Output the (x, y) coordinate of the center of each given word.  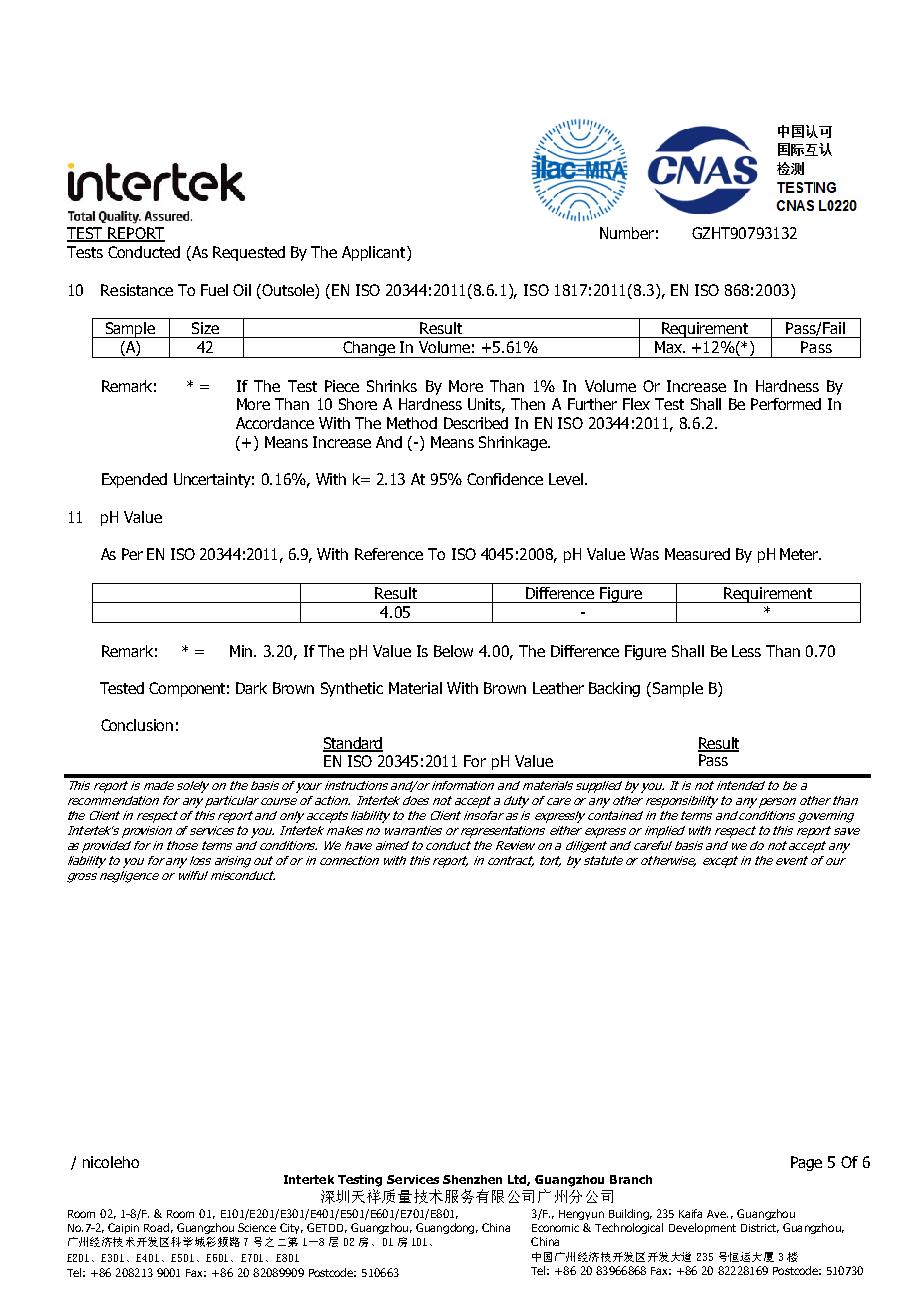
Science (257, 1227)
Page (806, 1163)
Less (746, 651)
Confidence (505, 479)
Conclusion (137, 725)
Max (670, 347)
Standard (353, 744)
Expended (134, 480)
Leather (558, 688)
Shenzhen (472, 1179)
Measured (697, 554)
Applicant (375, 253)
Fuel (214, 290)
